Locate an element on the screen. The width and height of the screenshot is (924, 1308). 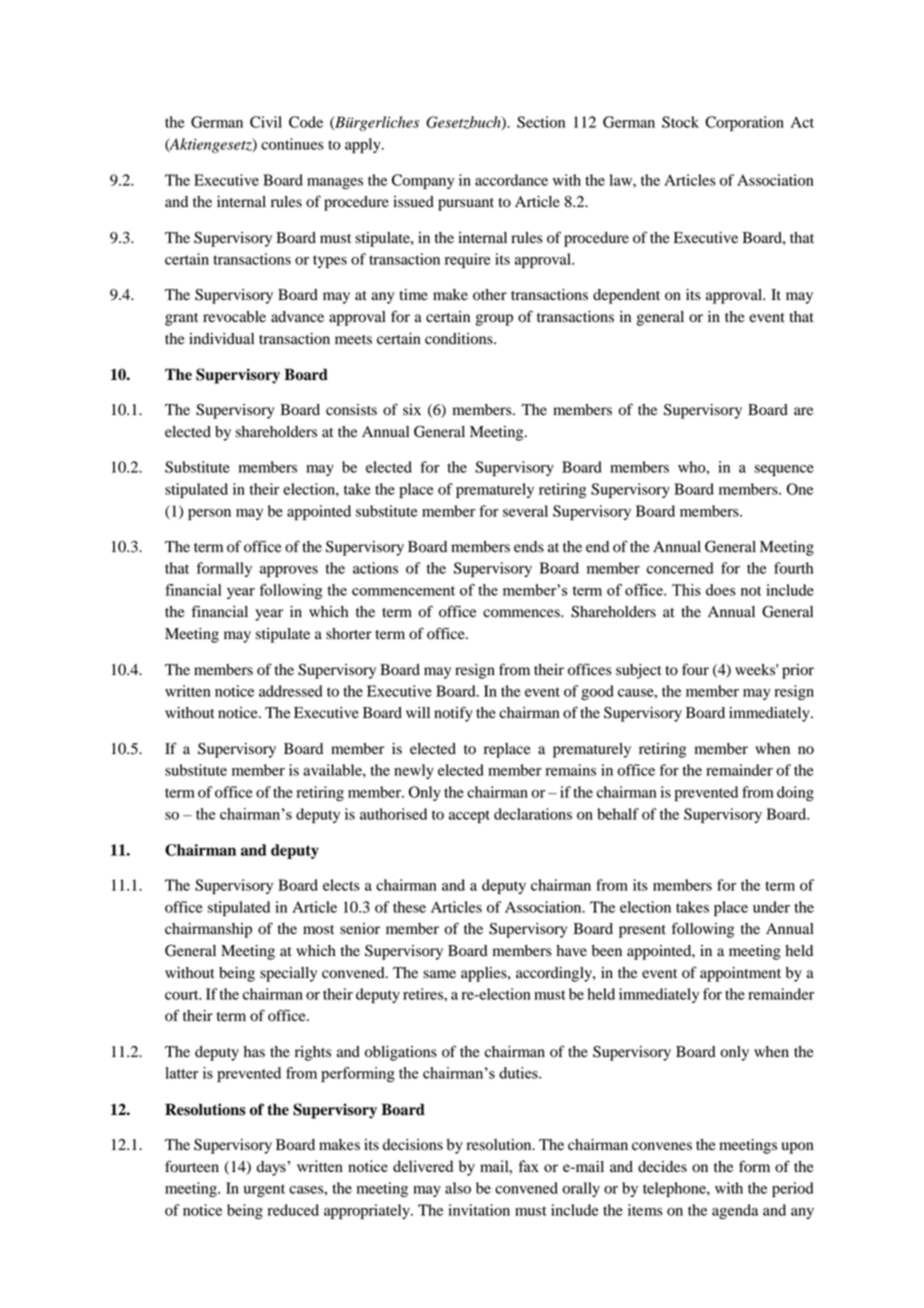
Corporation is located at coordinates (744, 123).
